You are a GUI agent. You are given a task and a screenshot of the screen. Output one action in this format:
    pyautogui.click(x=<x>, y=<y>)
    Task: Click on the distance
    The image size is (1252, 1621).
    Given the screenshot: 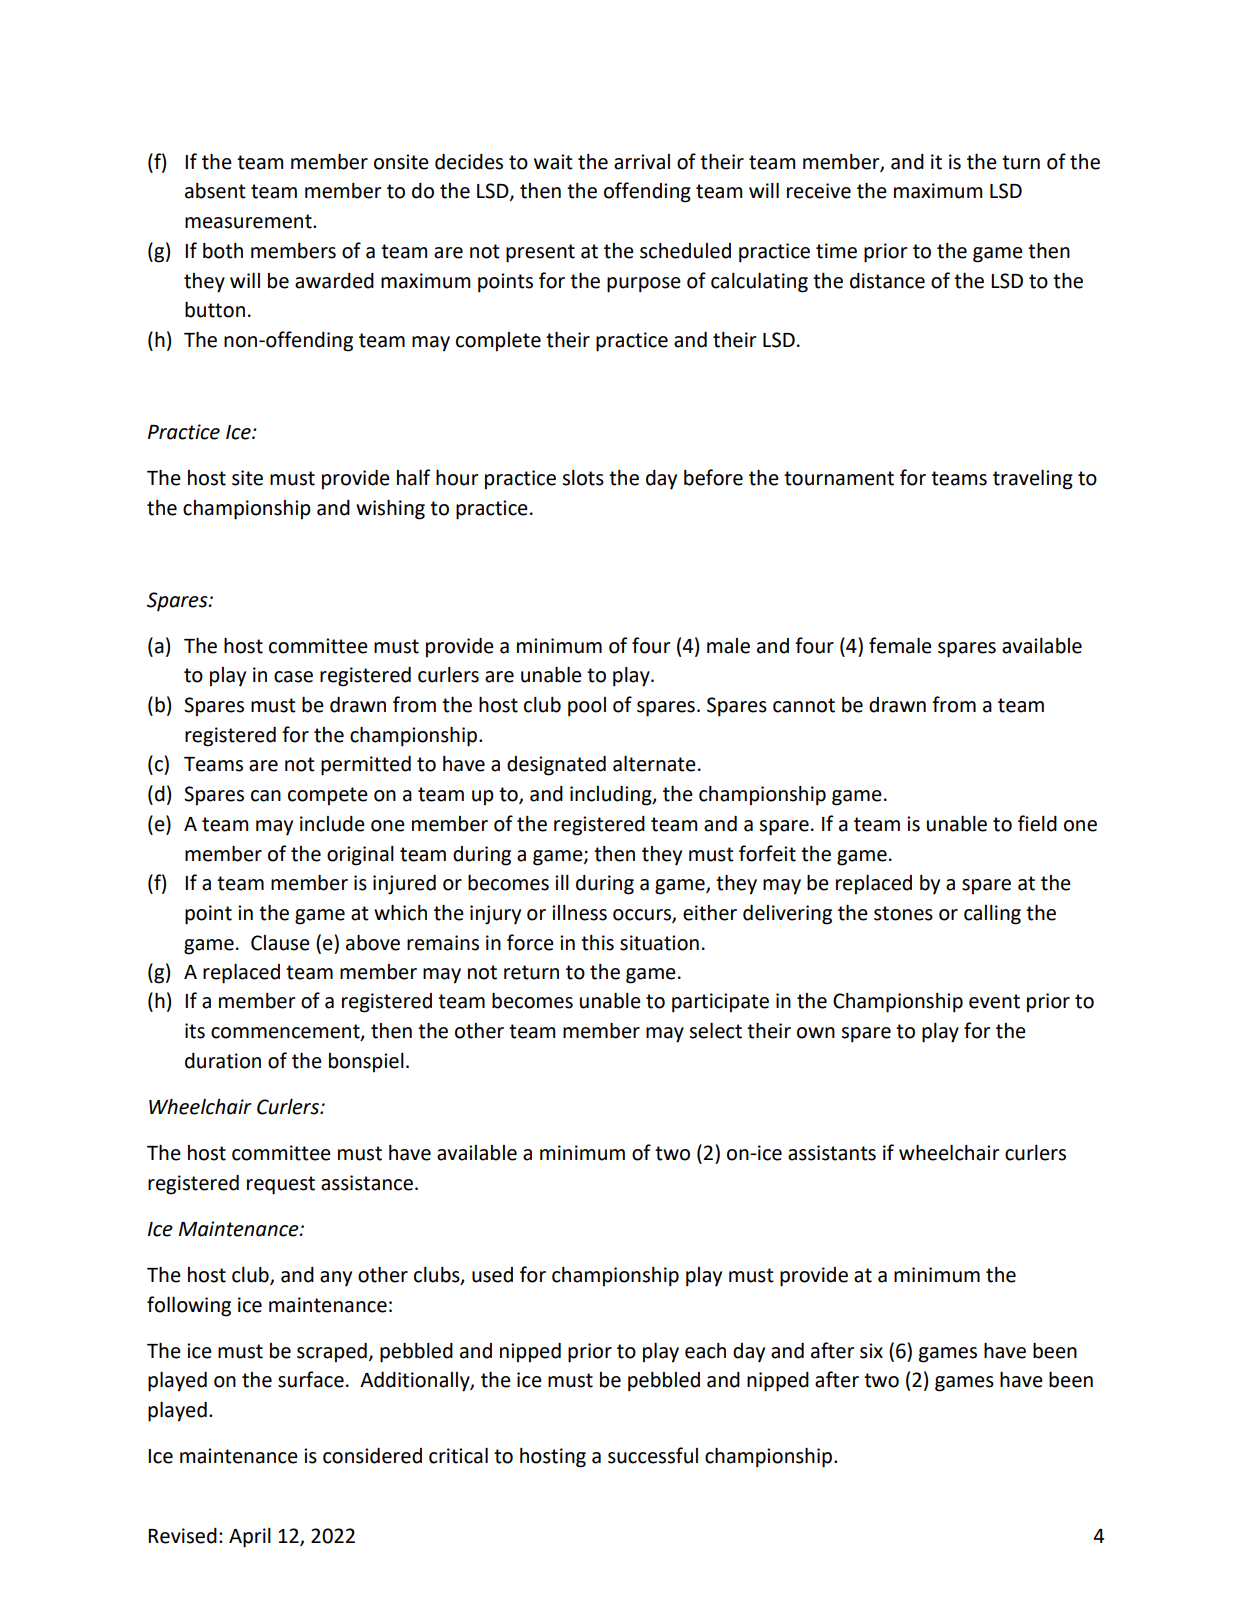 What is the action you would take?
    pyautogui.click(x=887, y=281)
